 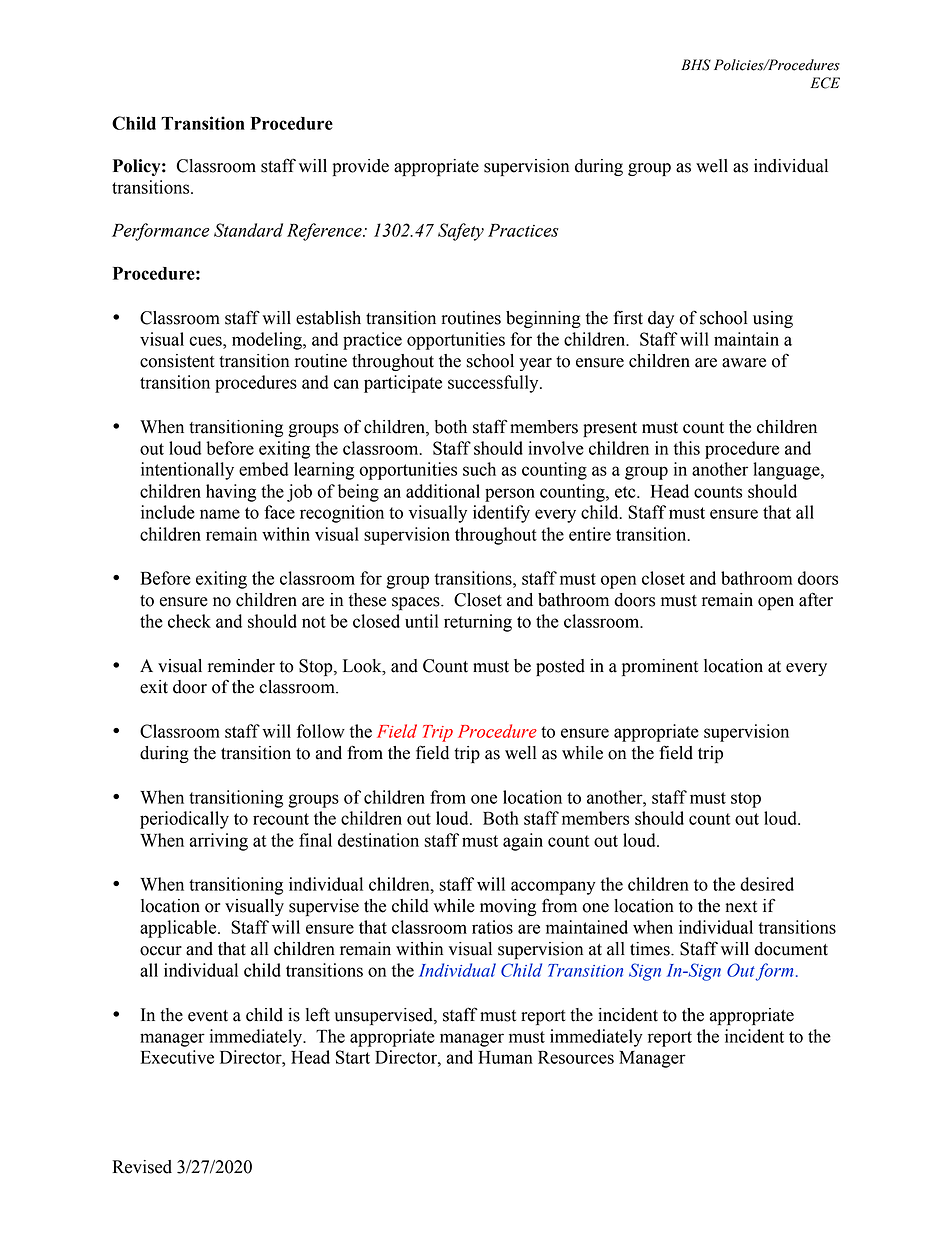 I want to click on desired, so click(x=767, y=884).
